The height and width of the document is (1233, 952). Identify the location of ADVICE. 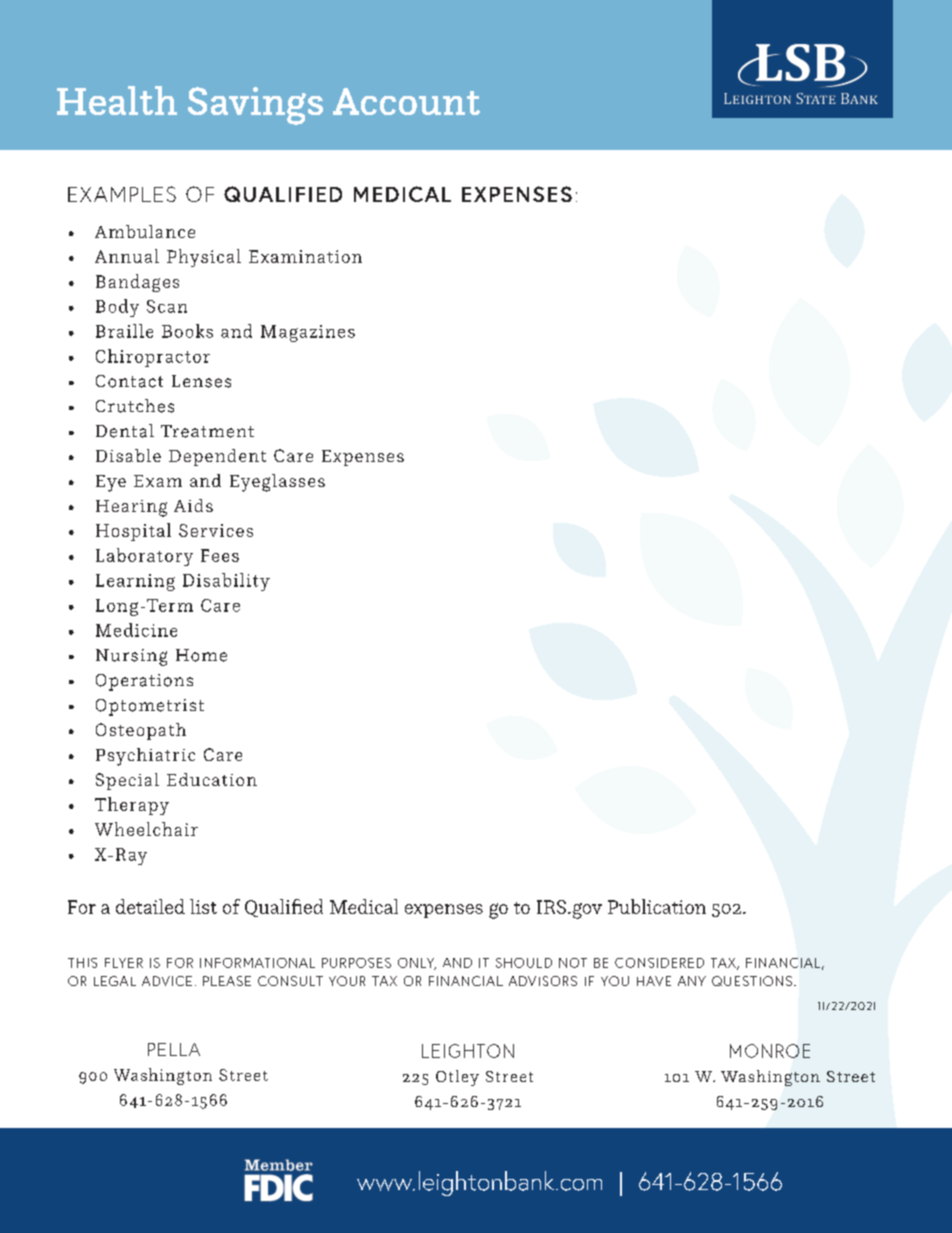
(167, 981).
